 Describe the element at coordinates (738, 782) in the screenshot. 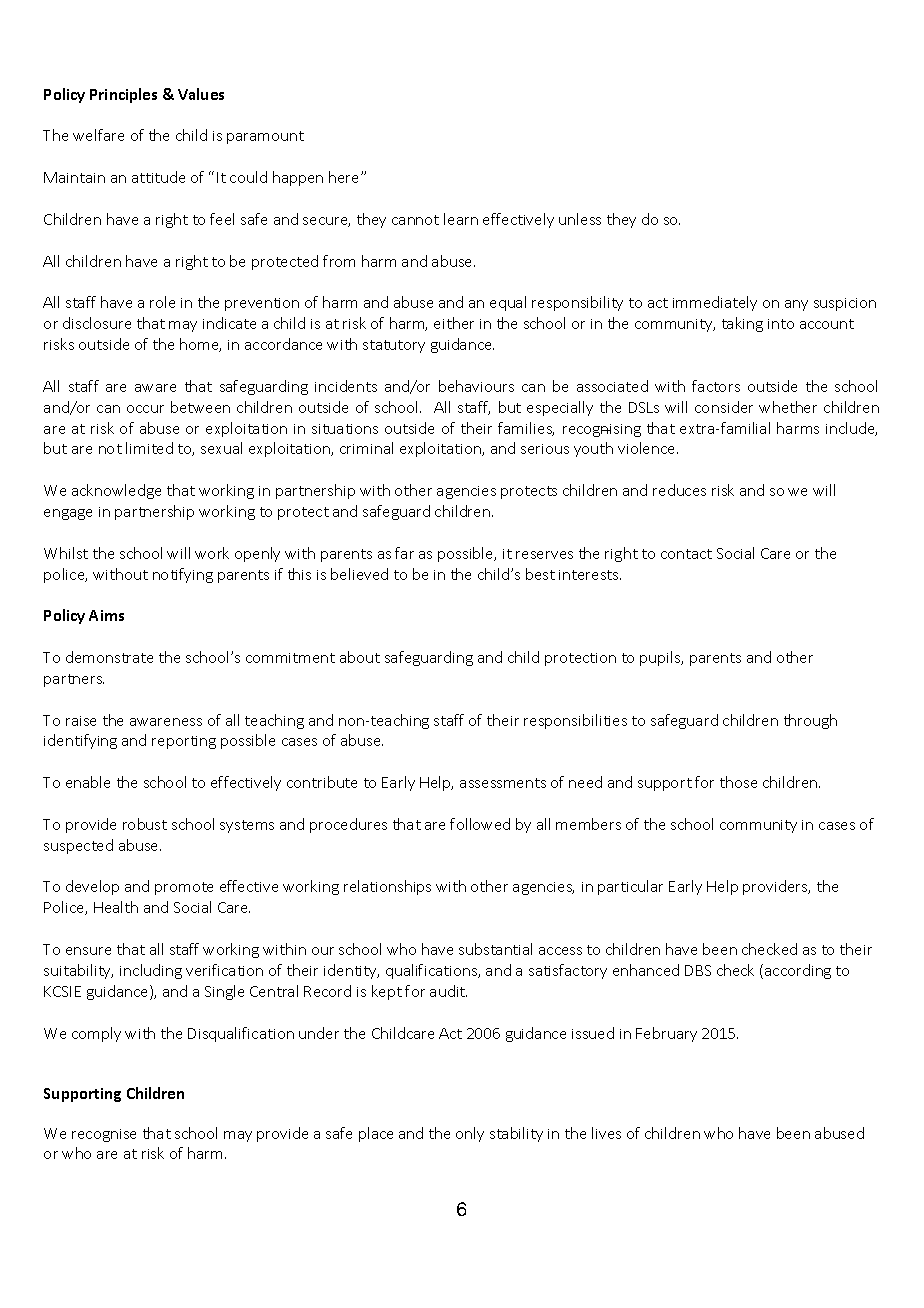

I see `those` at that location.
